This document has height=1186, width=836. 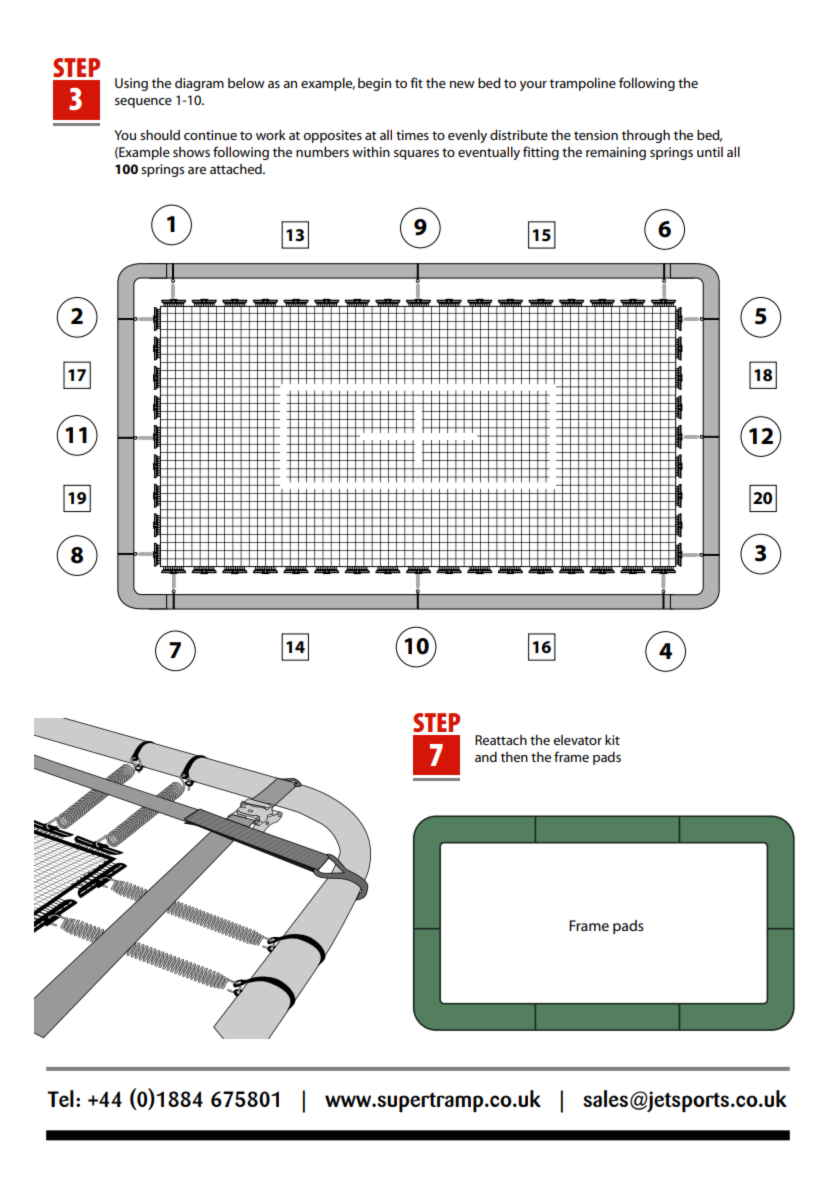 What do you see at coordinates (710, 152) in the document?
I see `until` at bounding box center [710, 152].
